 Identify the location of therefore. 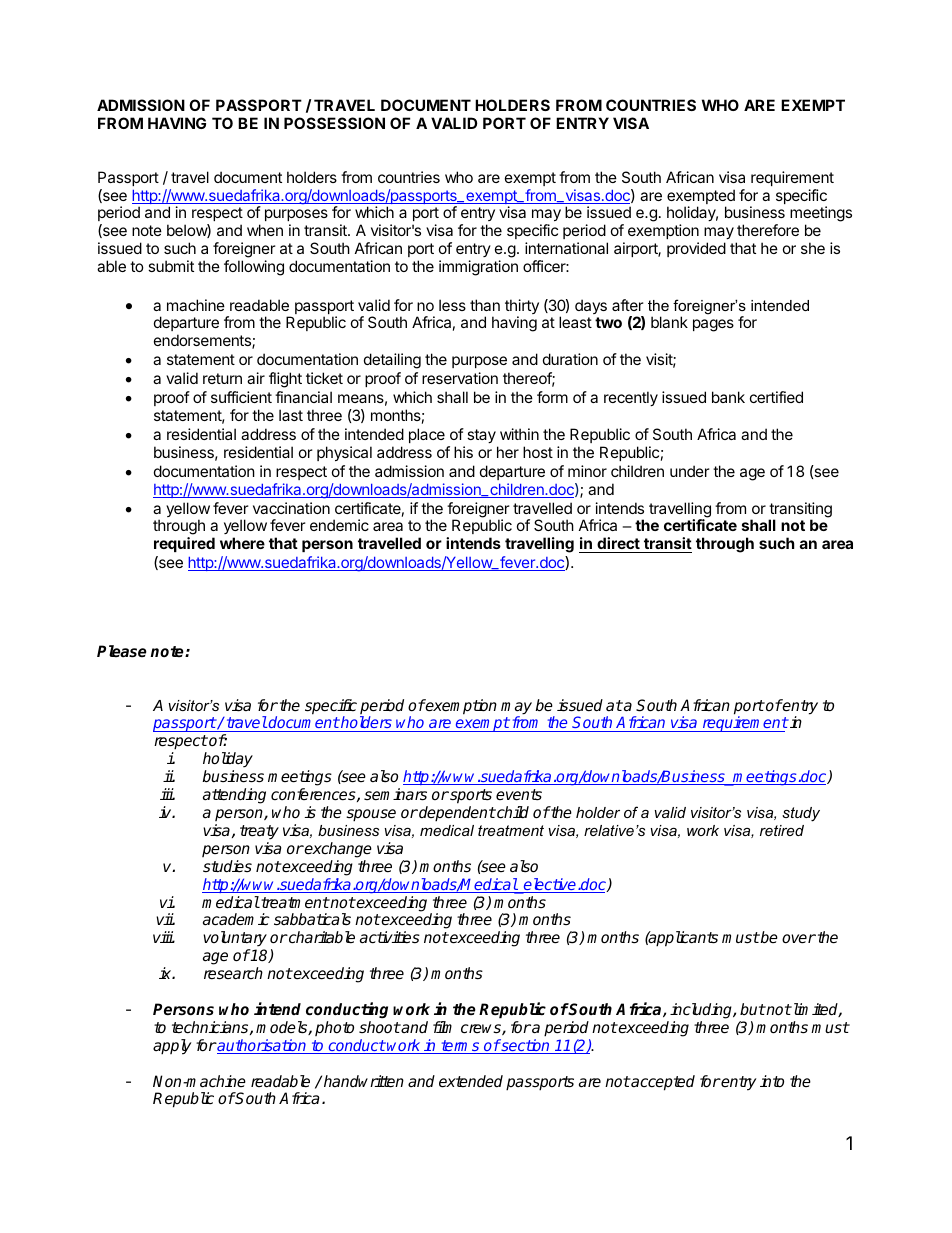
(768, 230).
